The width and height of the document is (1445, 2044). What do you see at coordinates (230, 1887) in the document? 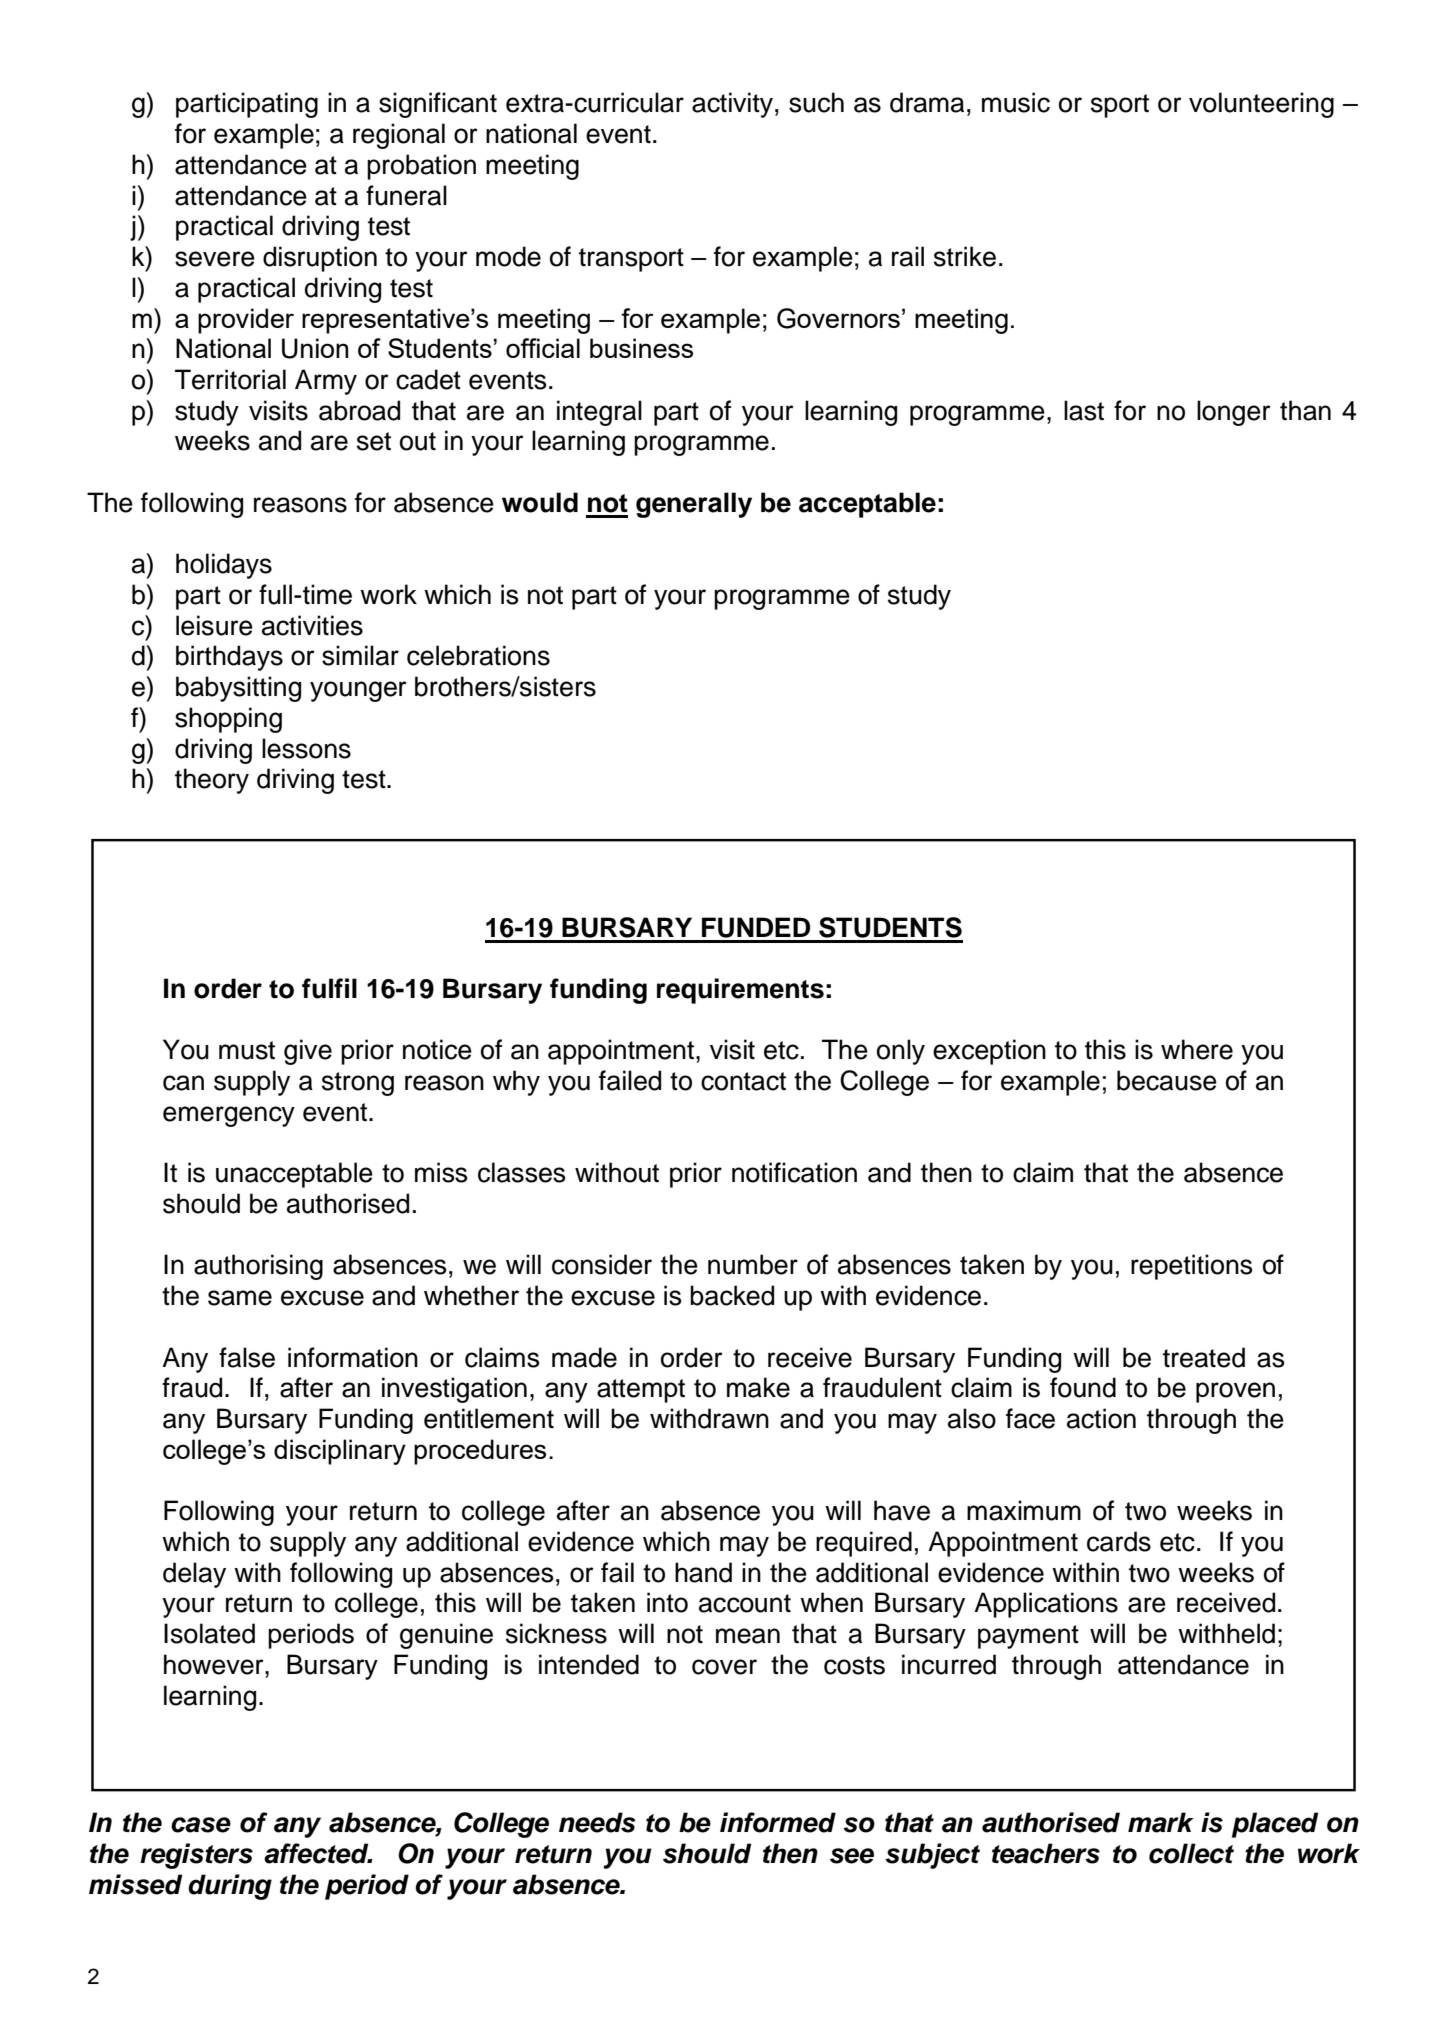
I see `during` at bounding box center [230, 1887].
